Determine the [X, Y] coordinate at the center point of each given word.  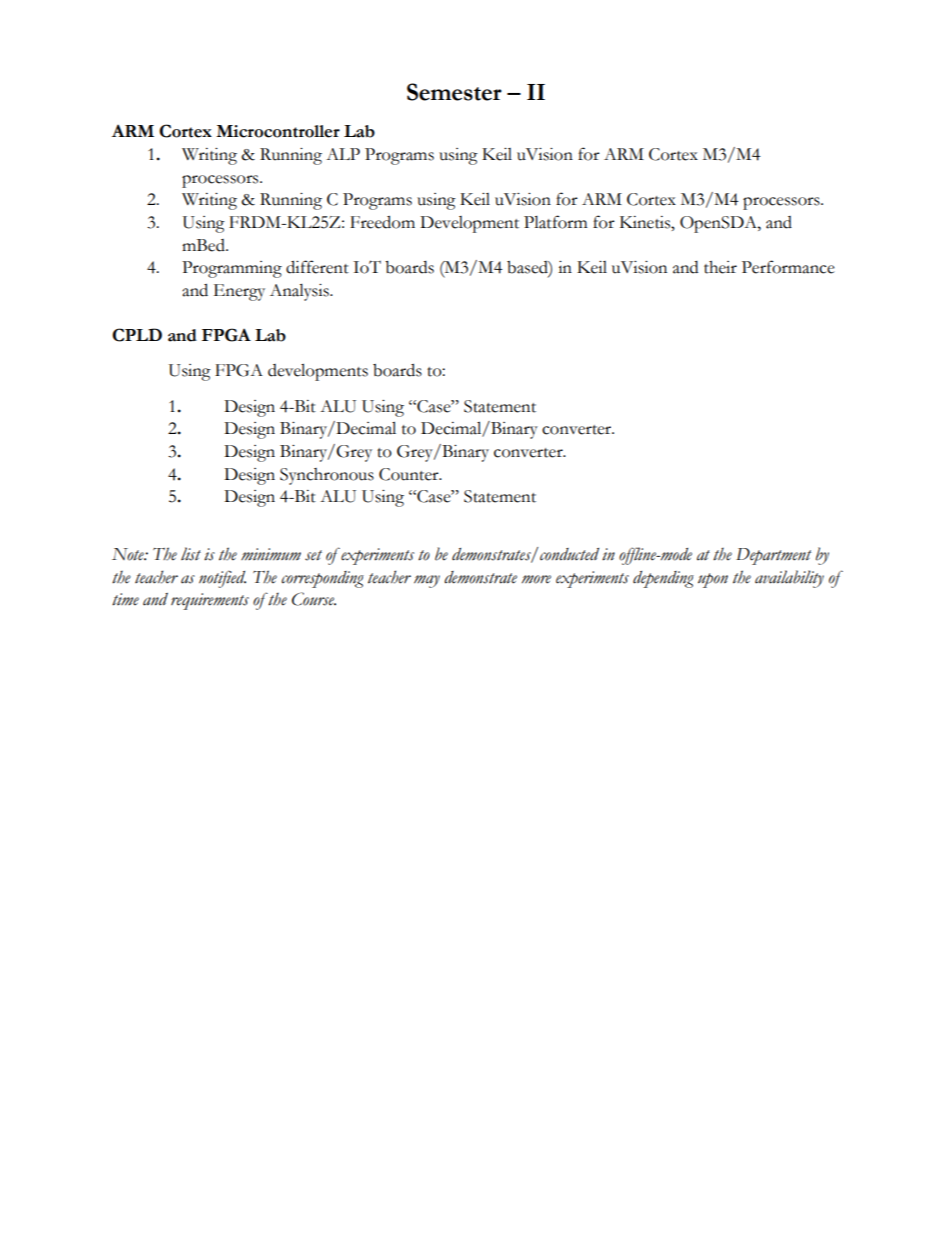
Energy [239, 292]
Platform [555, 222]
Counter [410, 474]
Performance [788, 267]
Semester [454, 92]
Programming [232, 269]
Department [774, 556]
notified [222, 579]
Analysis [300, 292]
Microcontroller [278, 131]
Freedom [382, 222]
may [427, 581]
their [720, 267]
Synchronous [327, 476]
